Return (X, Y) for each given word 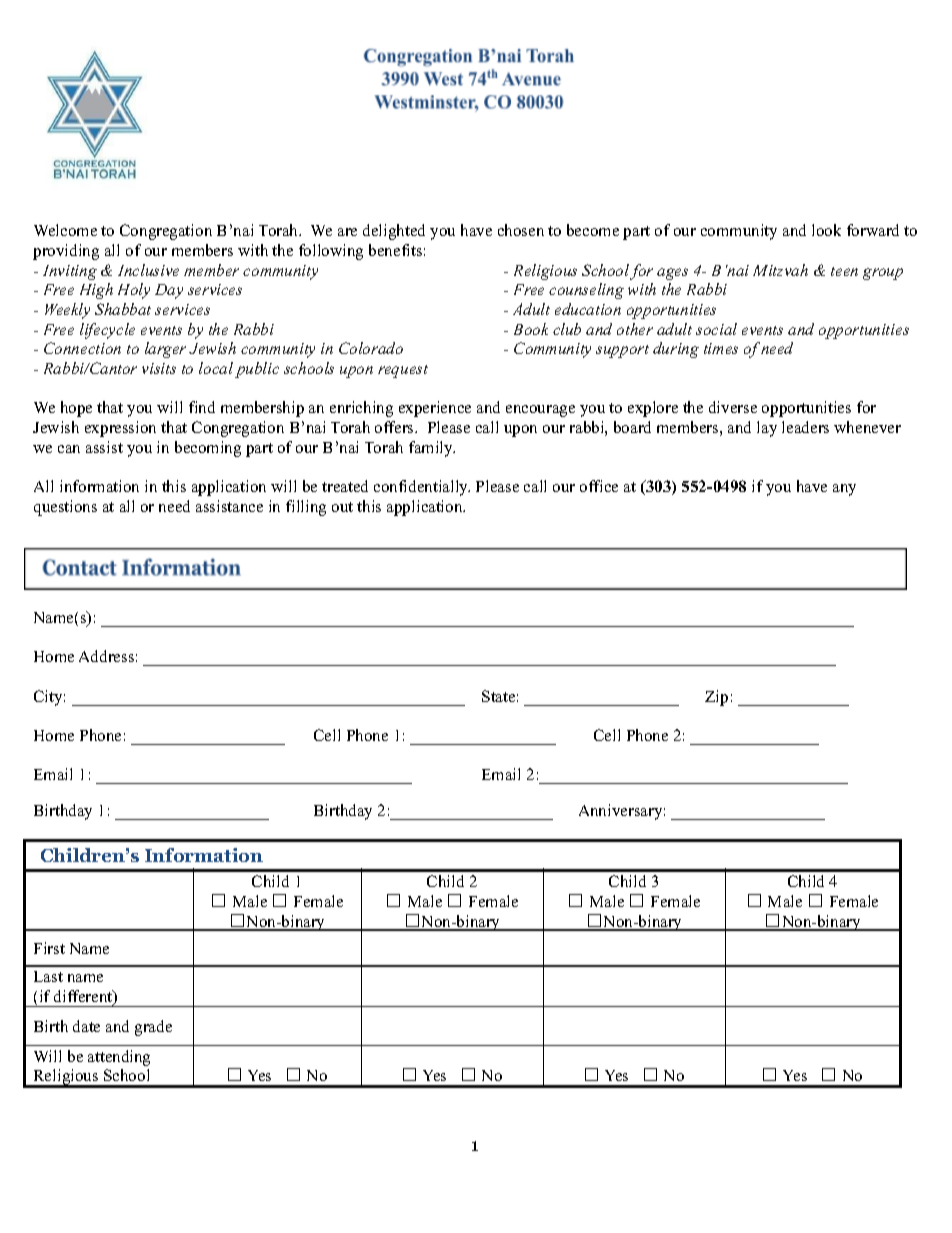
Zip (716, 698)
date (86, 1026)
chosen (521, 230)
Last (48, 976)
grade (153, 1028)
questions (65, 508)
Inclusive (148, 270)
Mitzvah (780, 270)
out (342, 507)
